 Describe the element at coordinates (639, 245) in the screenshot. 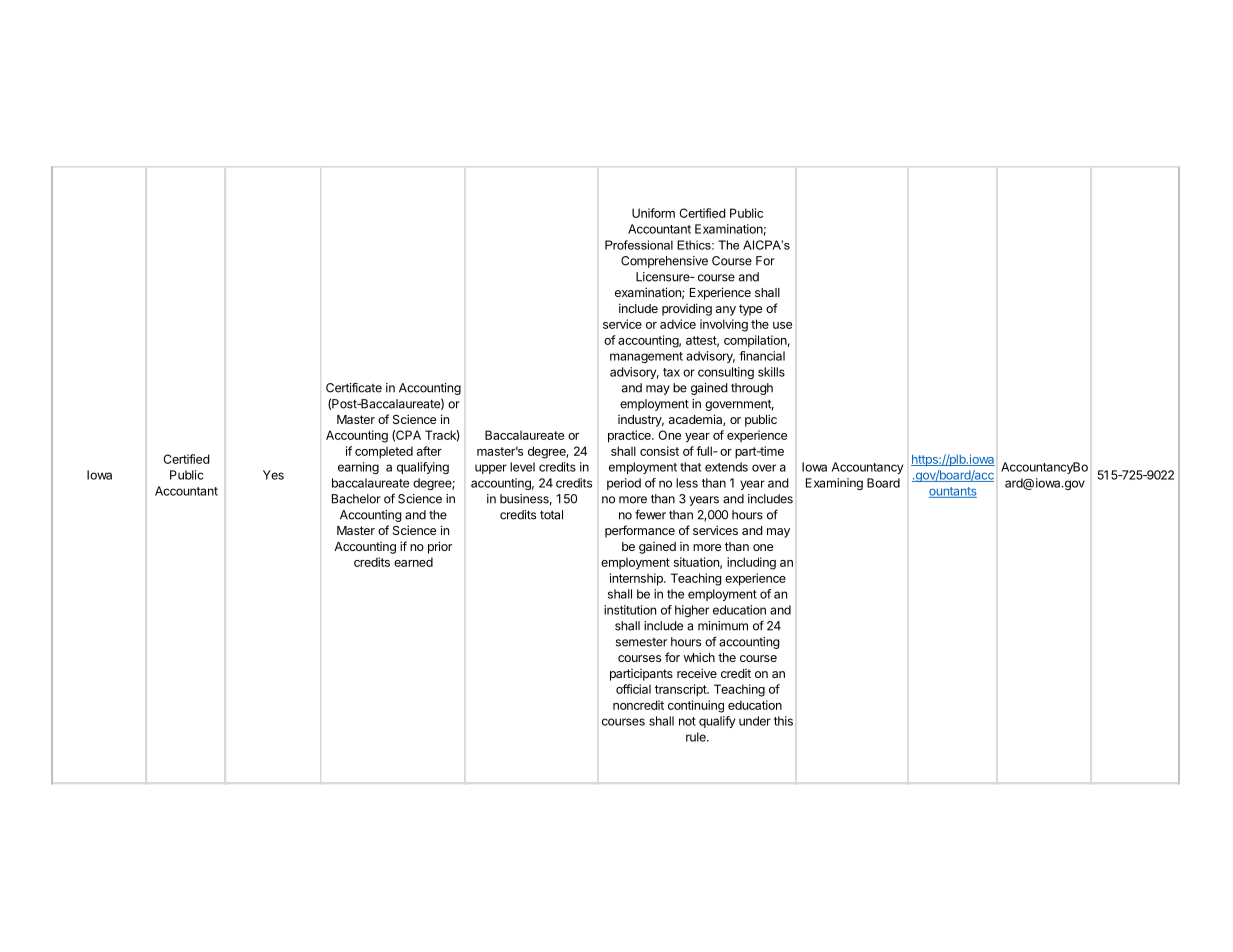

I see `Professional` at that location.
